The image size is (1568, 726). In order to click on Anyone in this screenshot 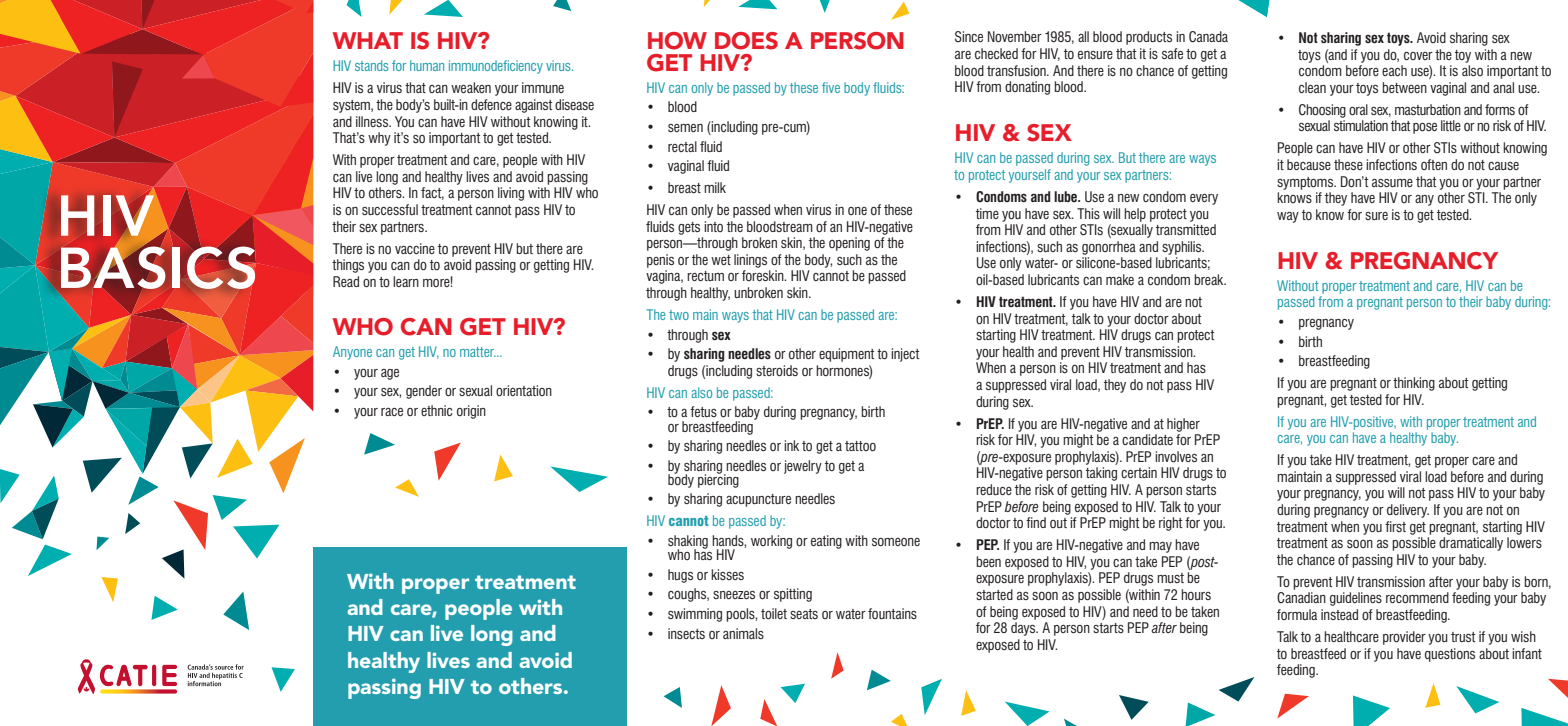, I will do `click(352, 353)`.
